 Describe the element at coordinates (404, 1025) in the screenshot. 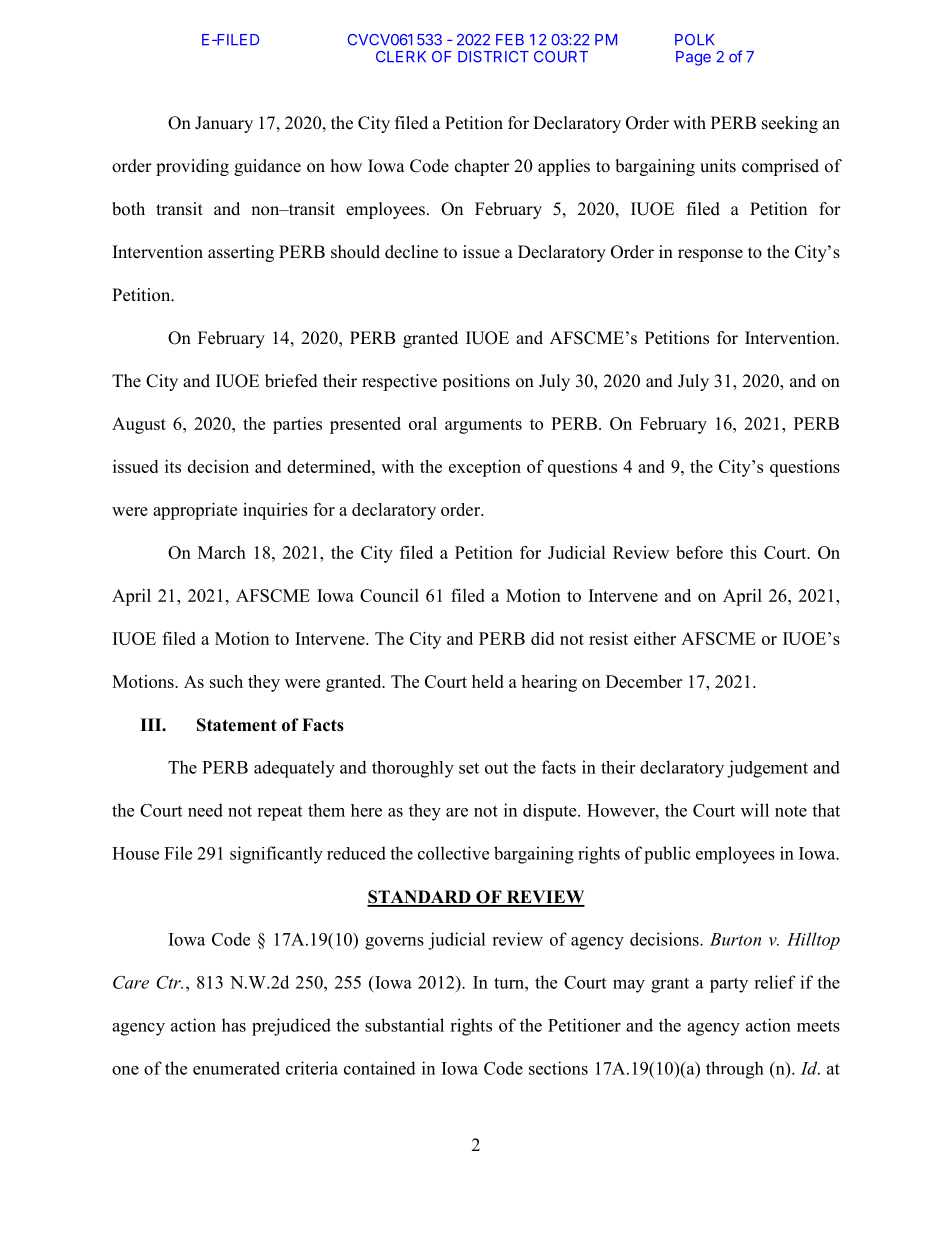

I see `substantial` at that location.
